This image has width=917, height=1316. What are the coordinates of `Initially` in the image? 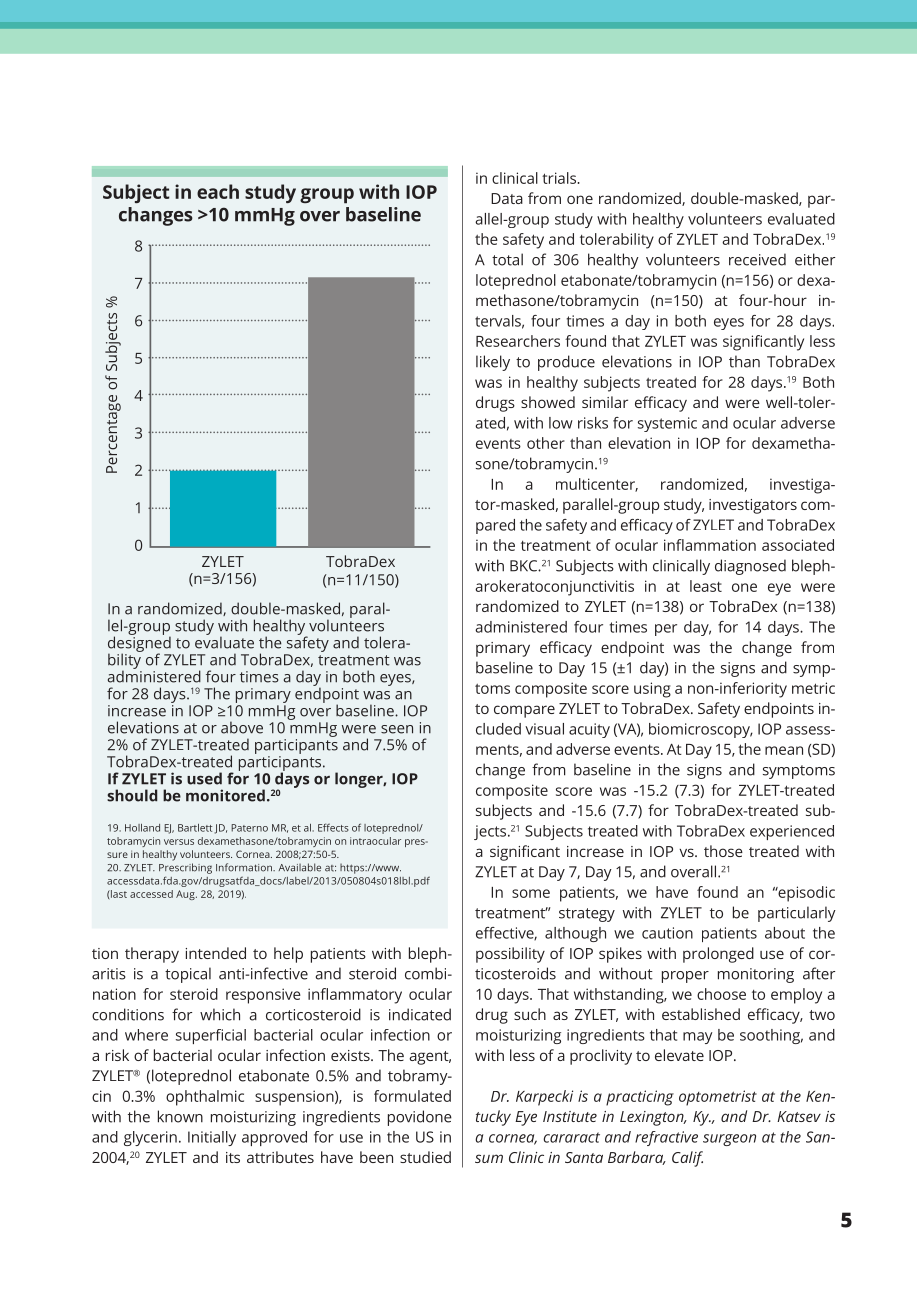 It's located at (212, 1138).
